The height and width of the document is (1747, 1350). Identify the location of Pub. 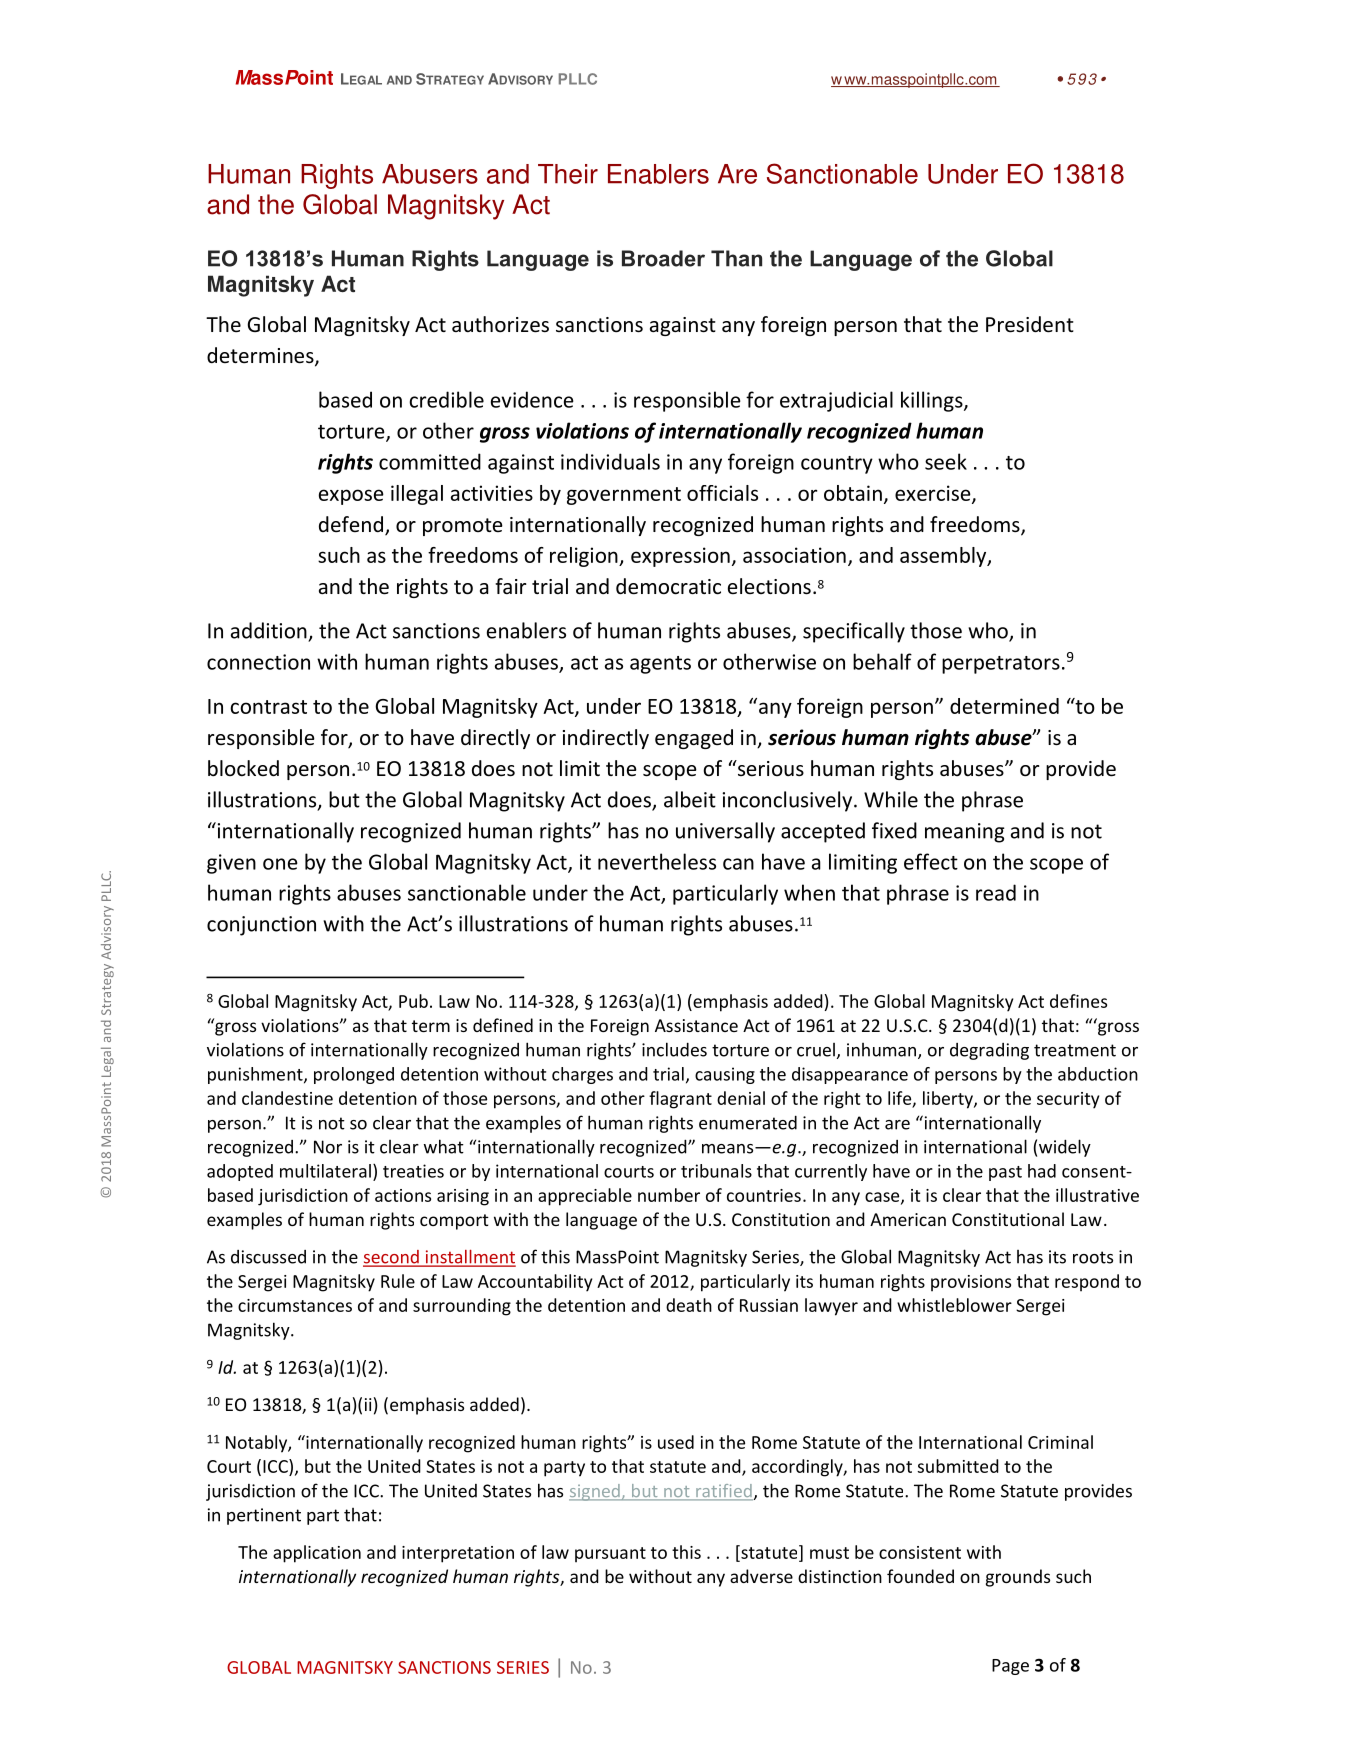
(413, 1001).
